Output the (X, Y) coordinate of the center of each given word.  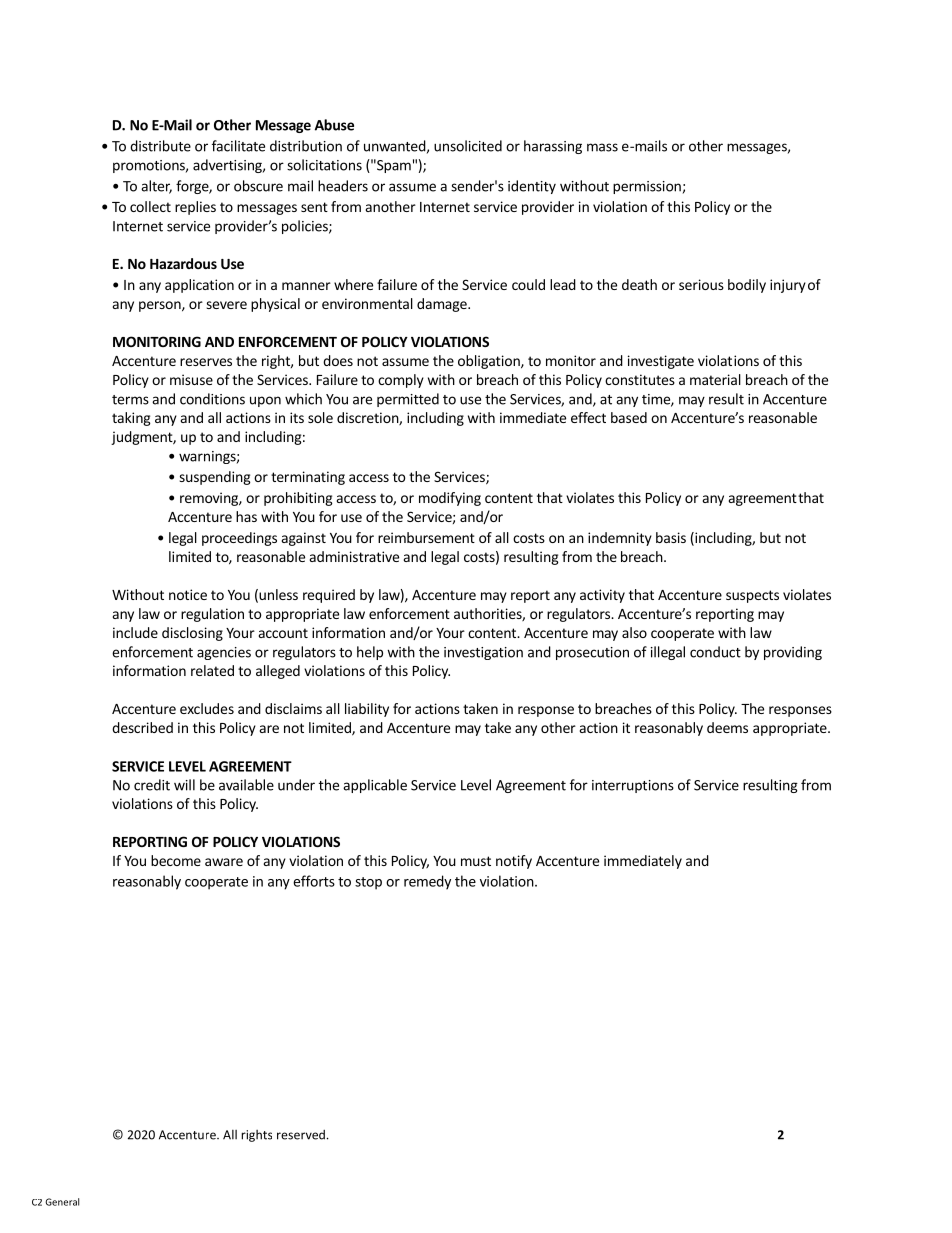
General (62, 1202)
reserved (301, 1135)
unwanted (395, 146)
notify (514, 862)
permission (647, 187)
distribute (160, 146)
